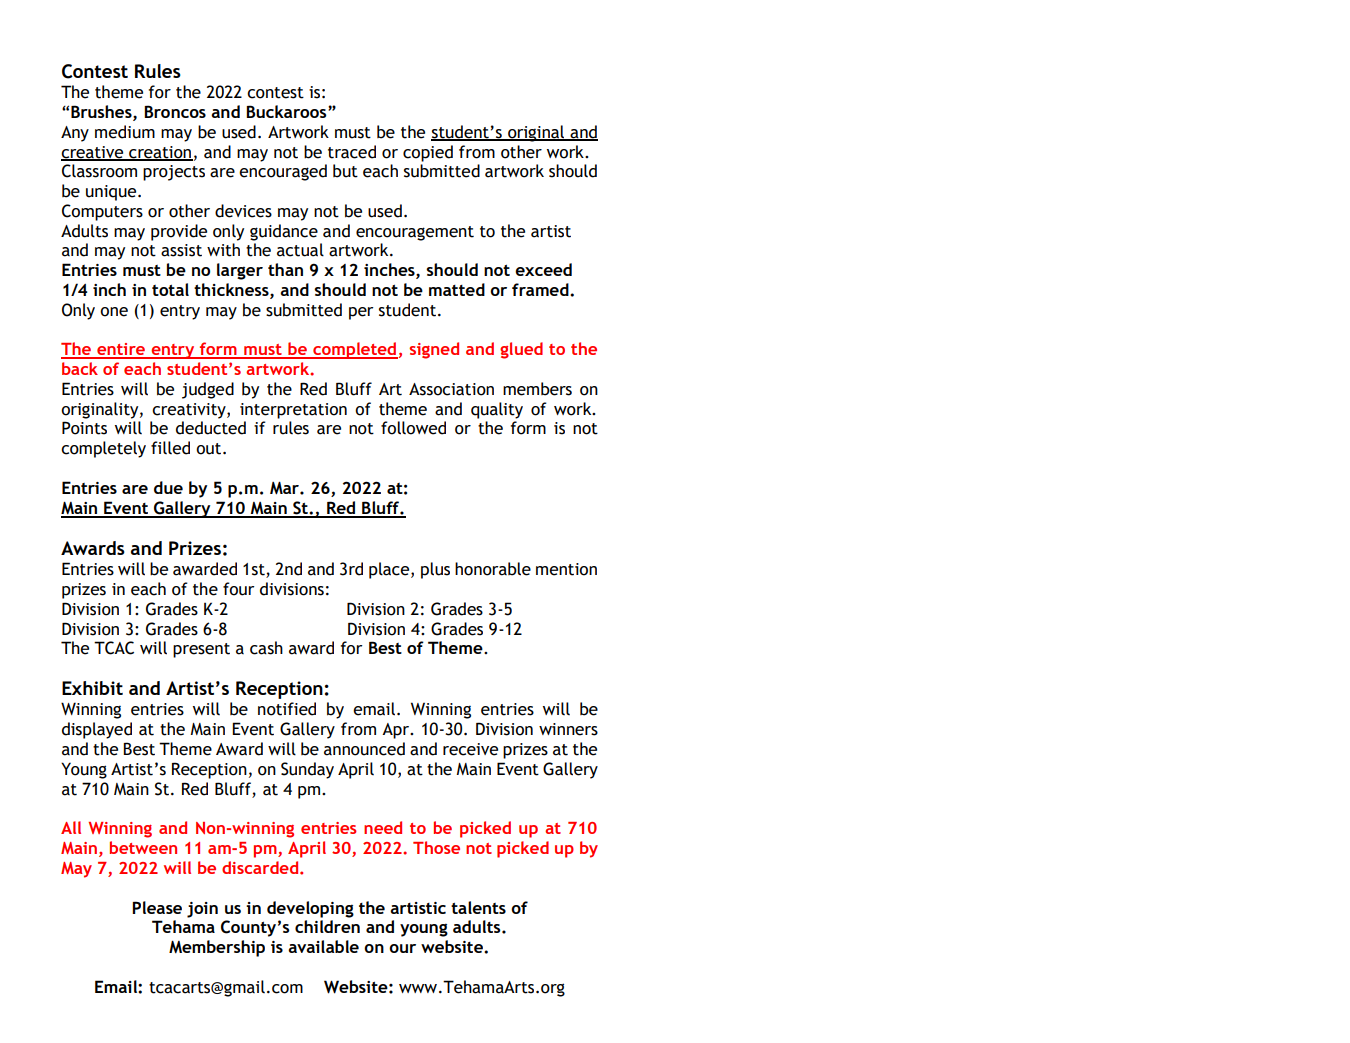 The width and height of the screenshot is (1350, 1043). Describe the element at coordinates (121, 350) in the screenshot. I see `entire` at that location.
